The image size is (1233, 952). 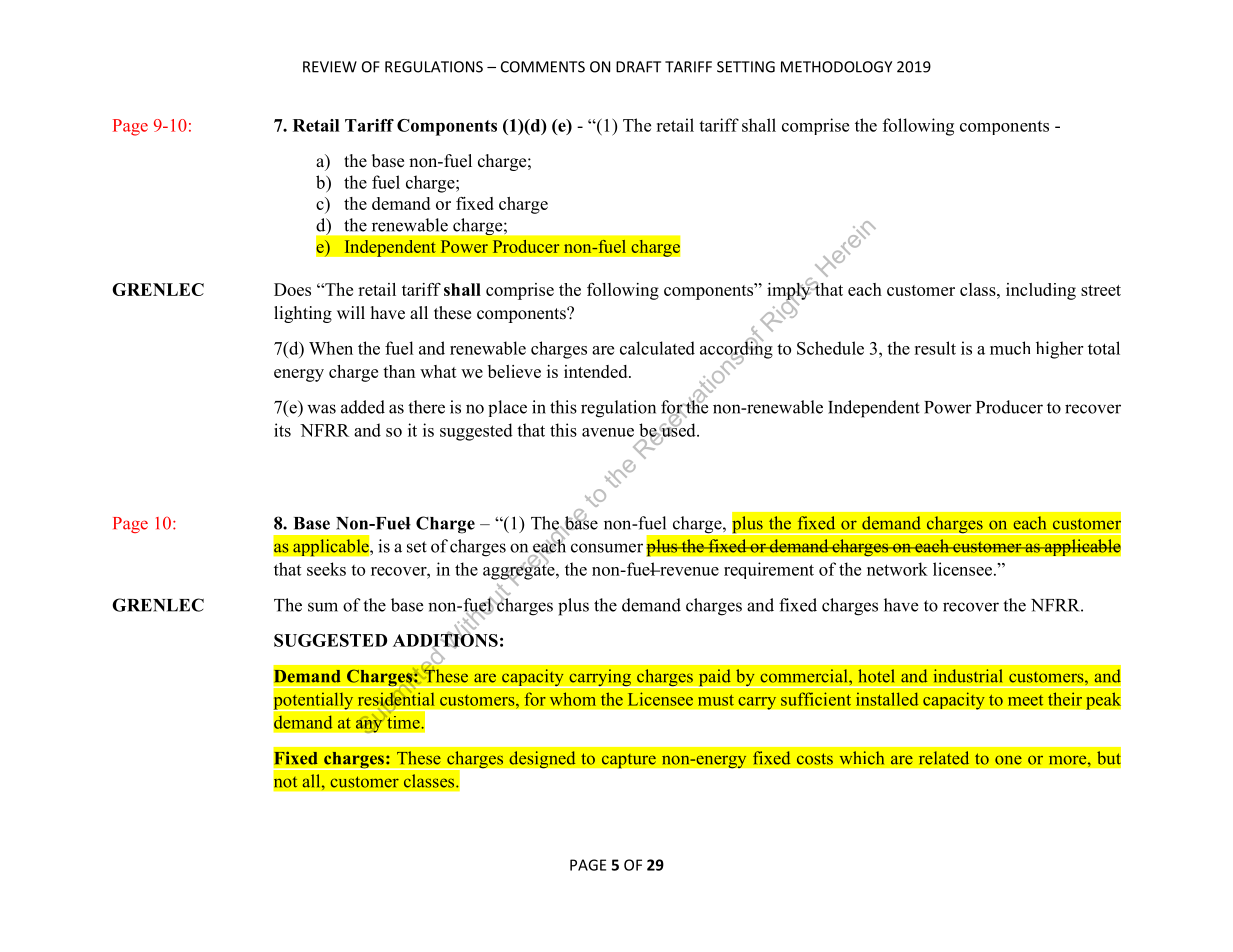 I want to click on Does, so click(x=292, y=289).
